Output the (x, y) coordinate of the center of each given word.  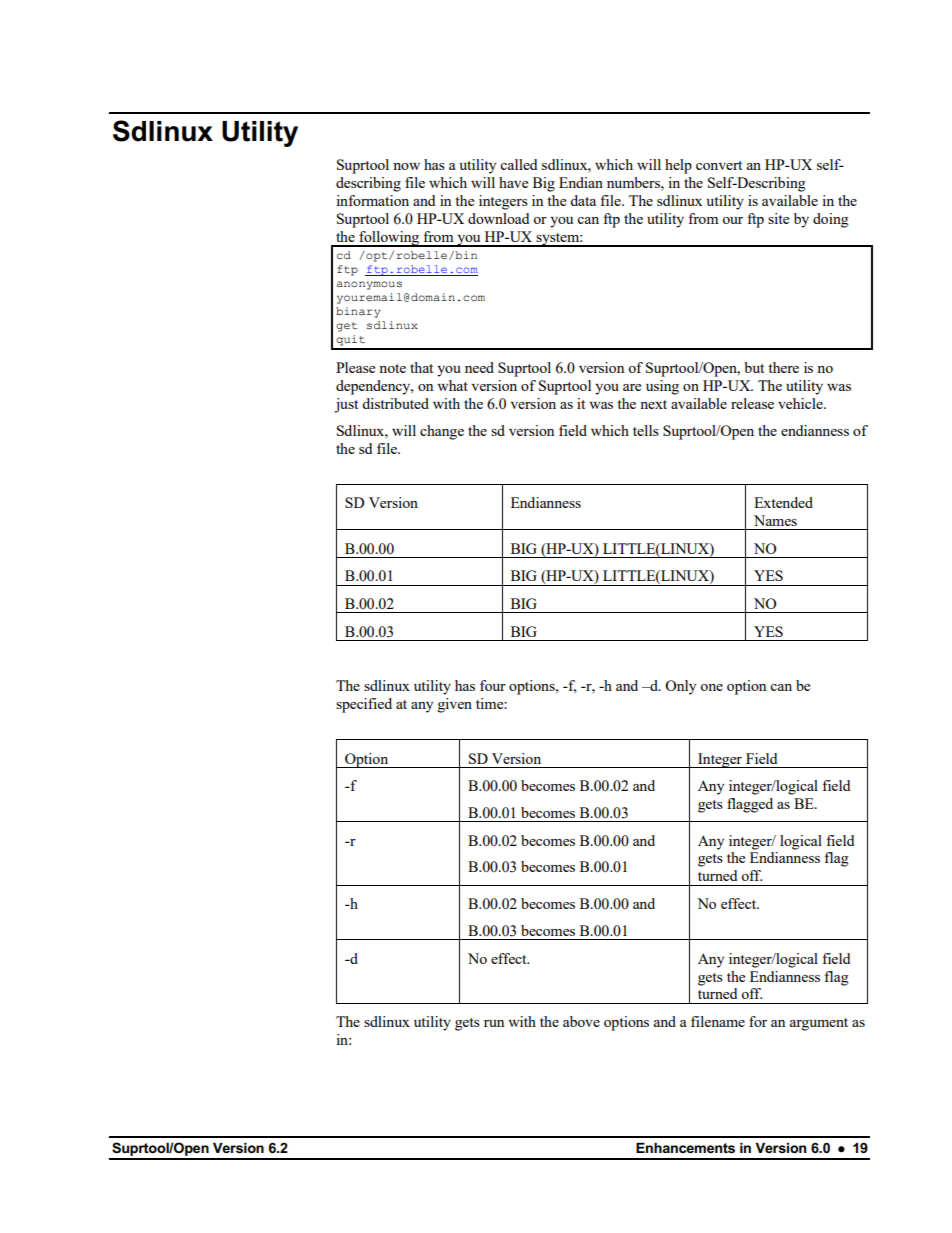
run (494, 1023)
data (583, 200)
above (581, 1021)
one (711, 687)
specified (364, 705)
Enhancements (685, 1148)
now (406, 166)
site (778, 218)
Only (680, 687)
